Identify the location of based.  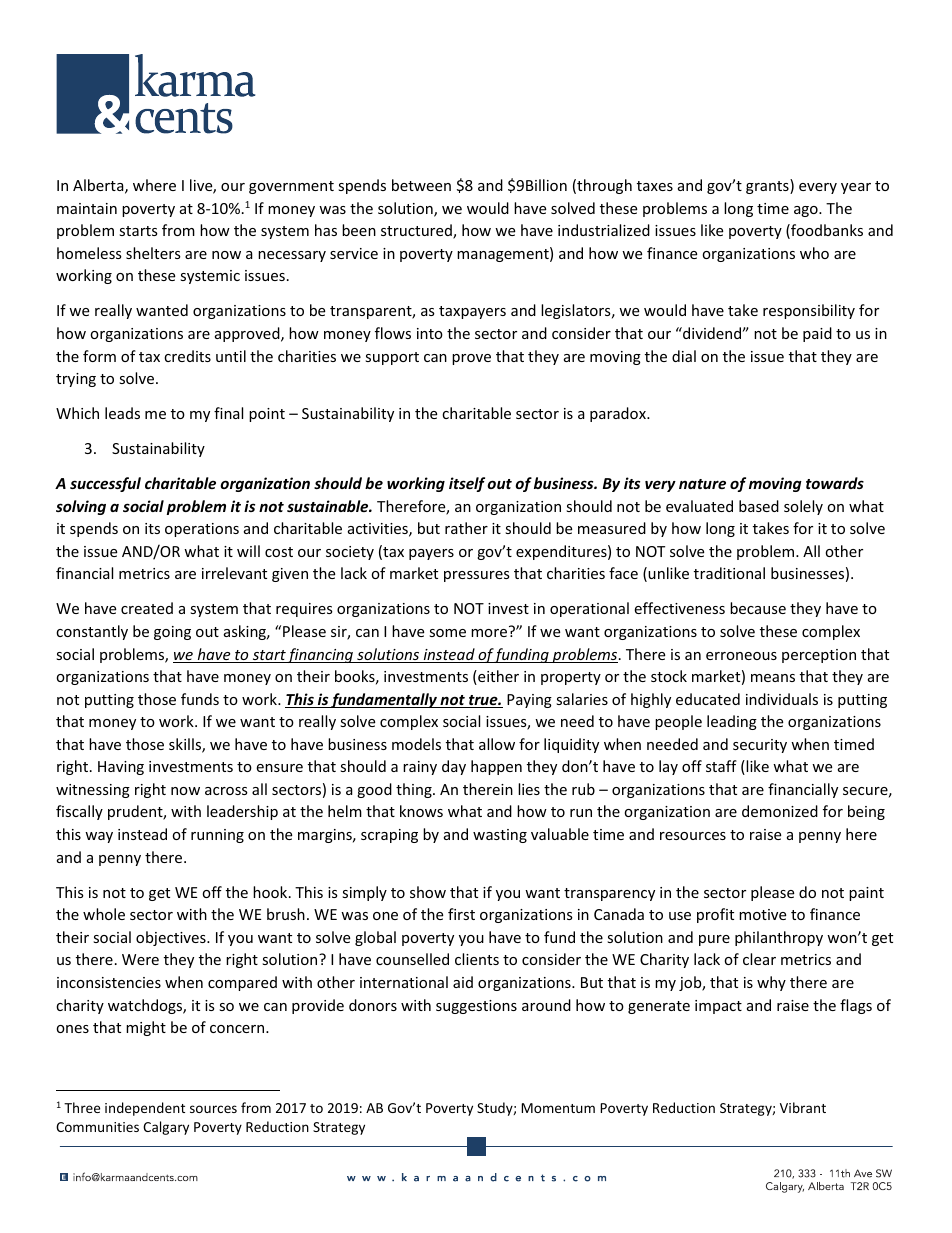
(759, 506).
